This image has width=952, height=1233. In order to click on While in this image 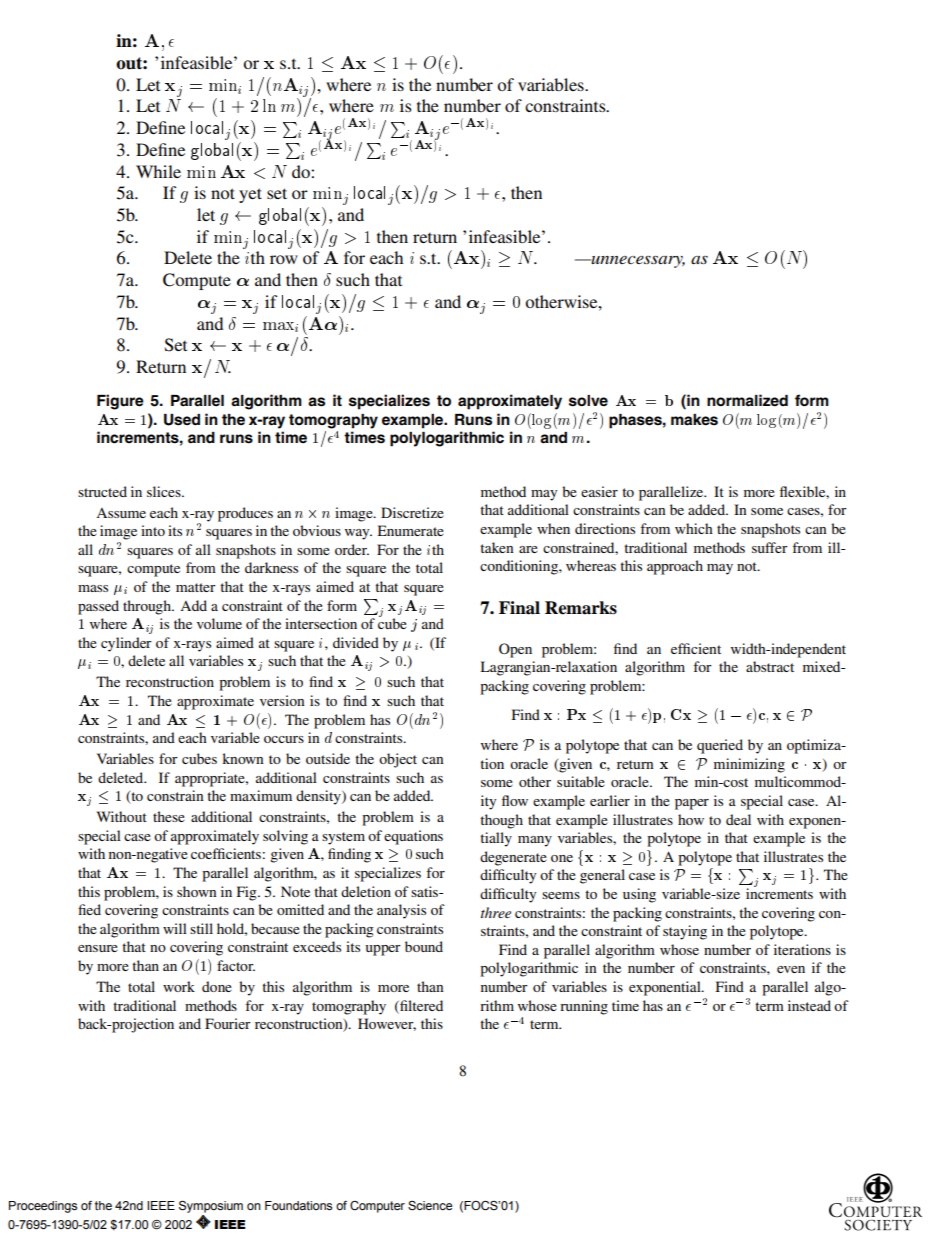, I will do `click(158, 171)`.
